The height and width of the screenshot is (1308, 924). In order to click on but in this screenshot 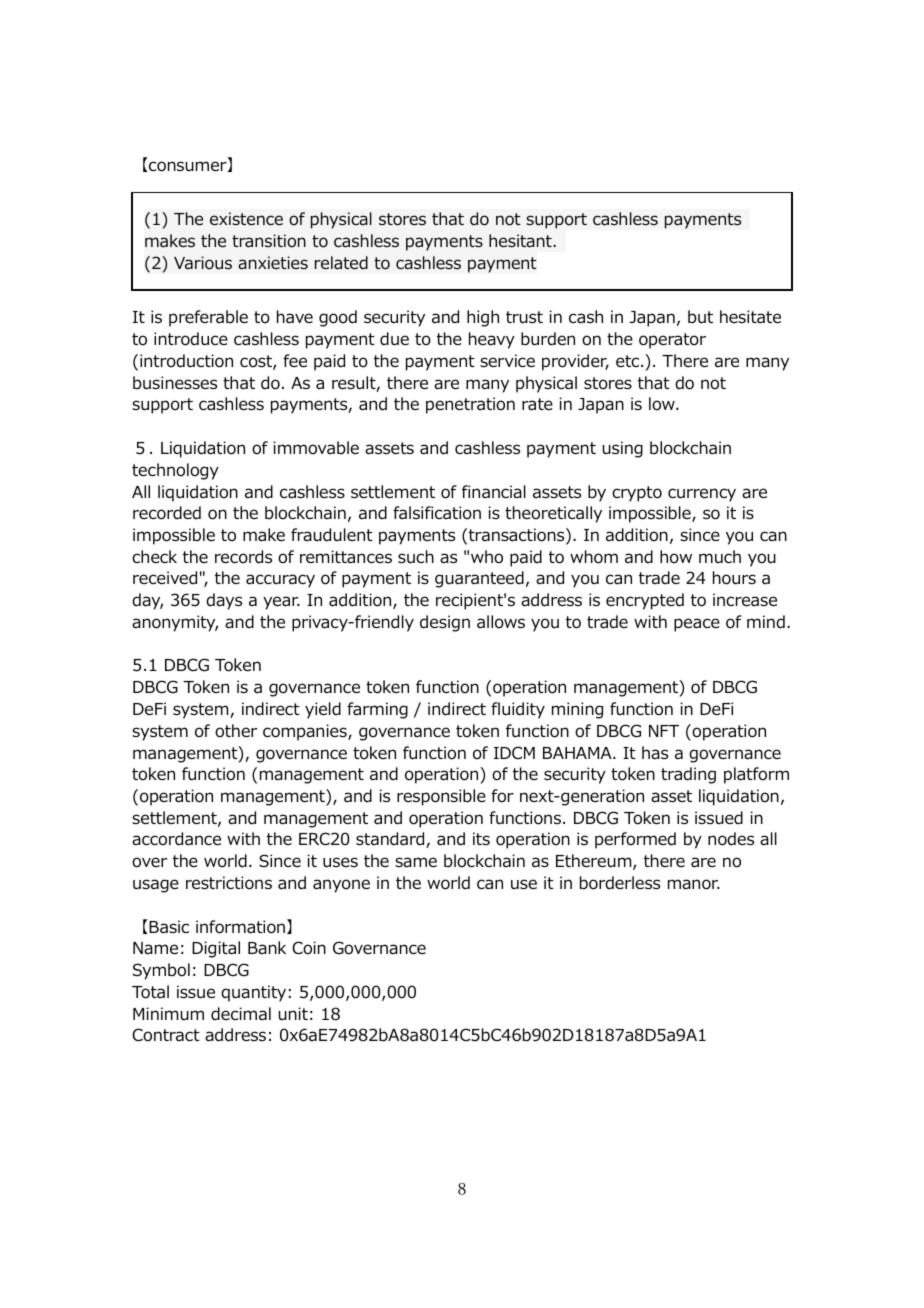, I will do `click(700, 317)`.
